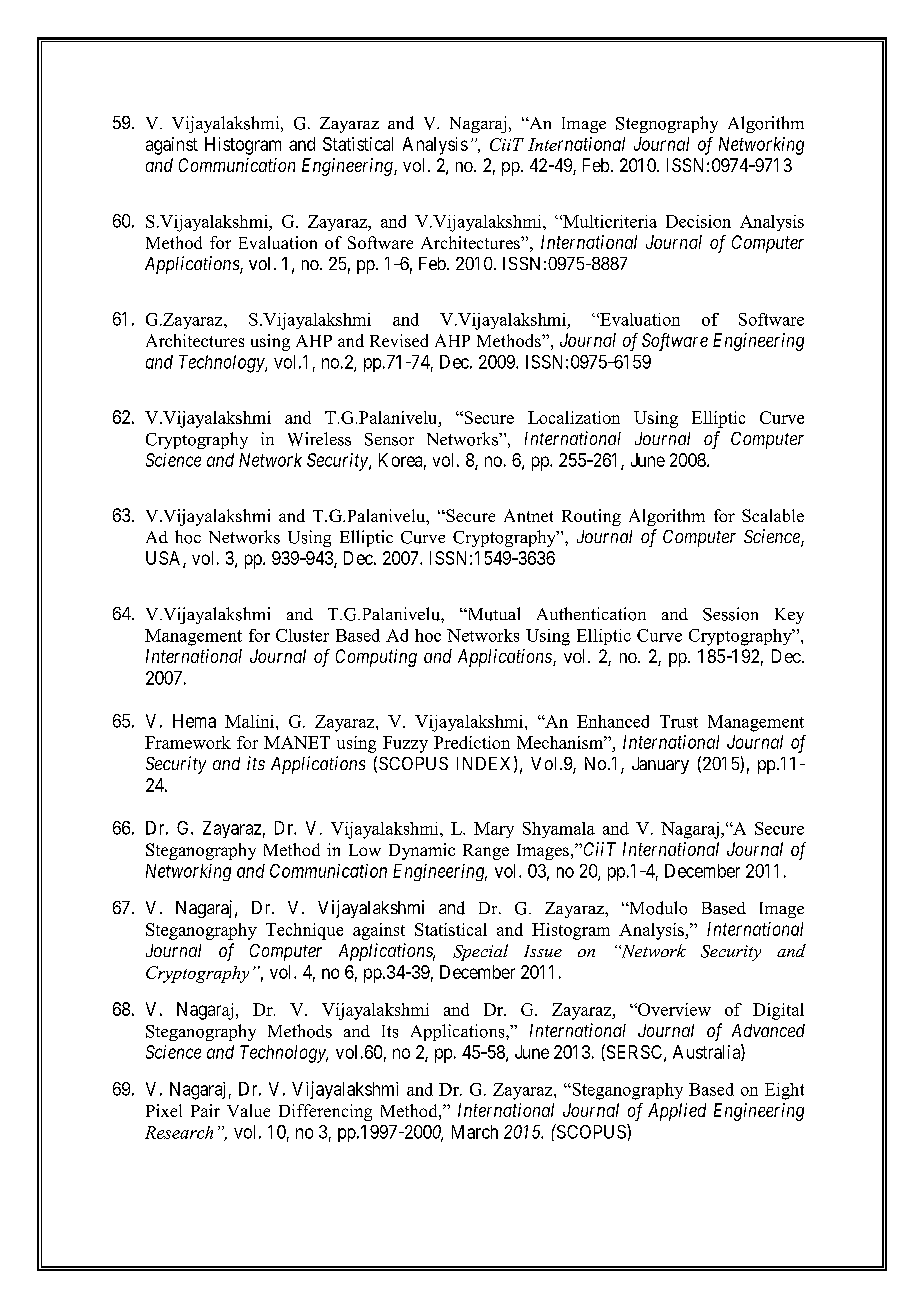  What do you see at coordinates (494, 830) in the page?
I see `Mary` at bounding box center [494, 830].
